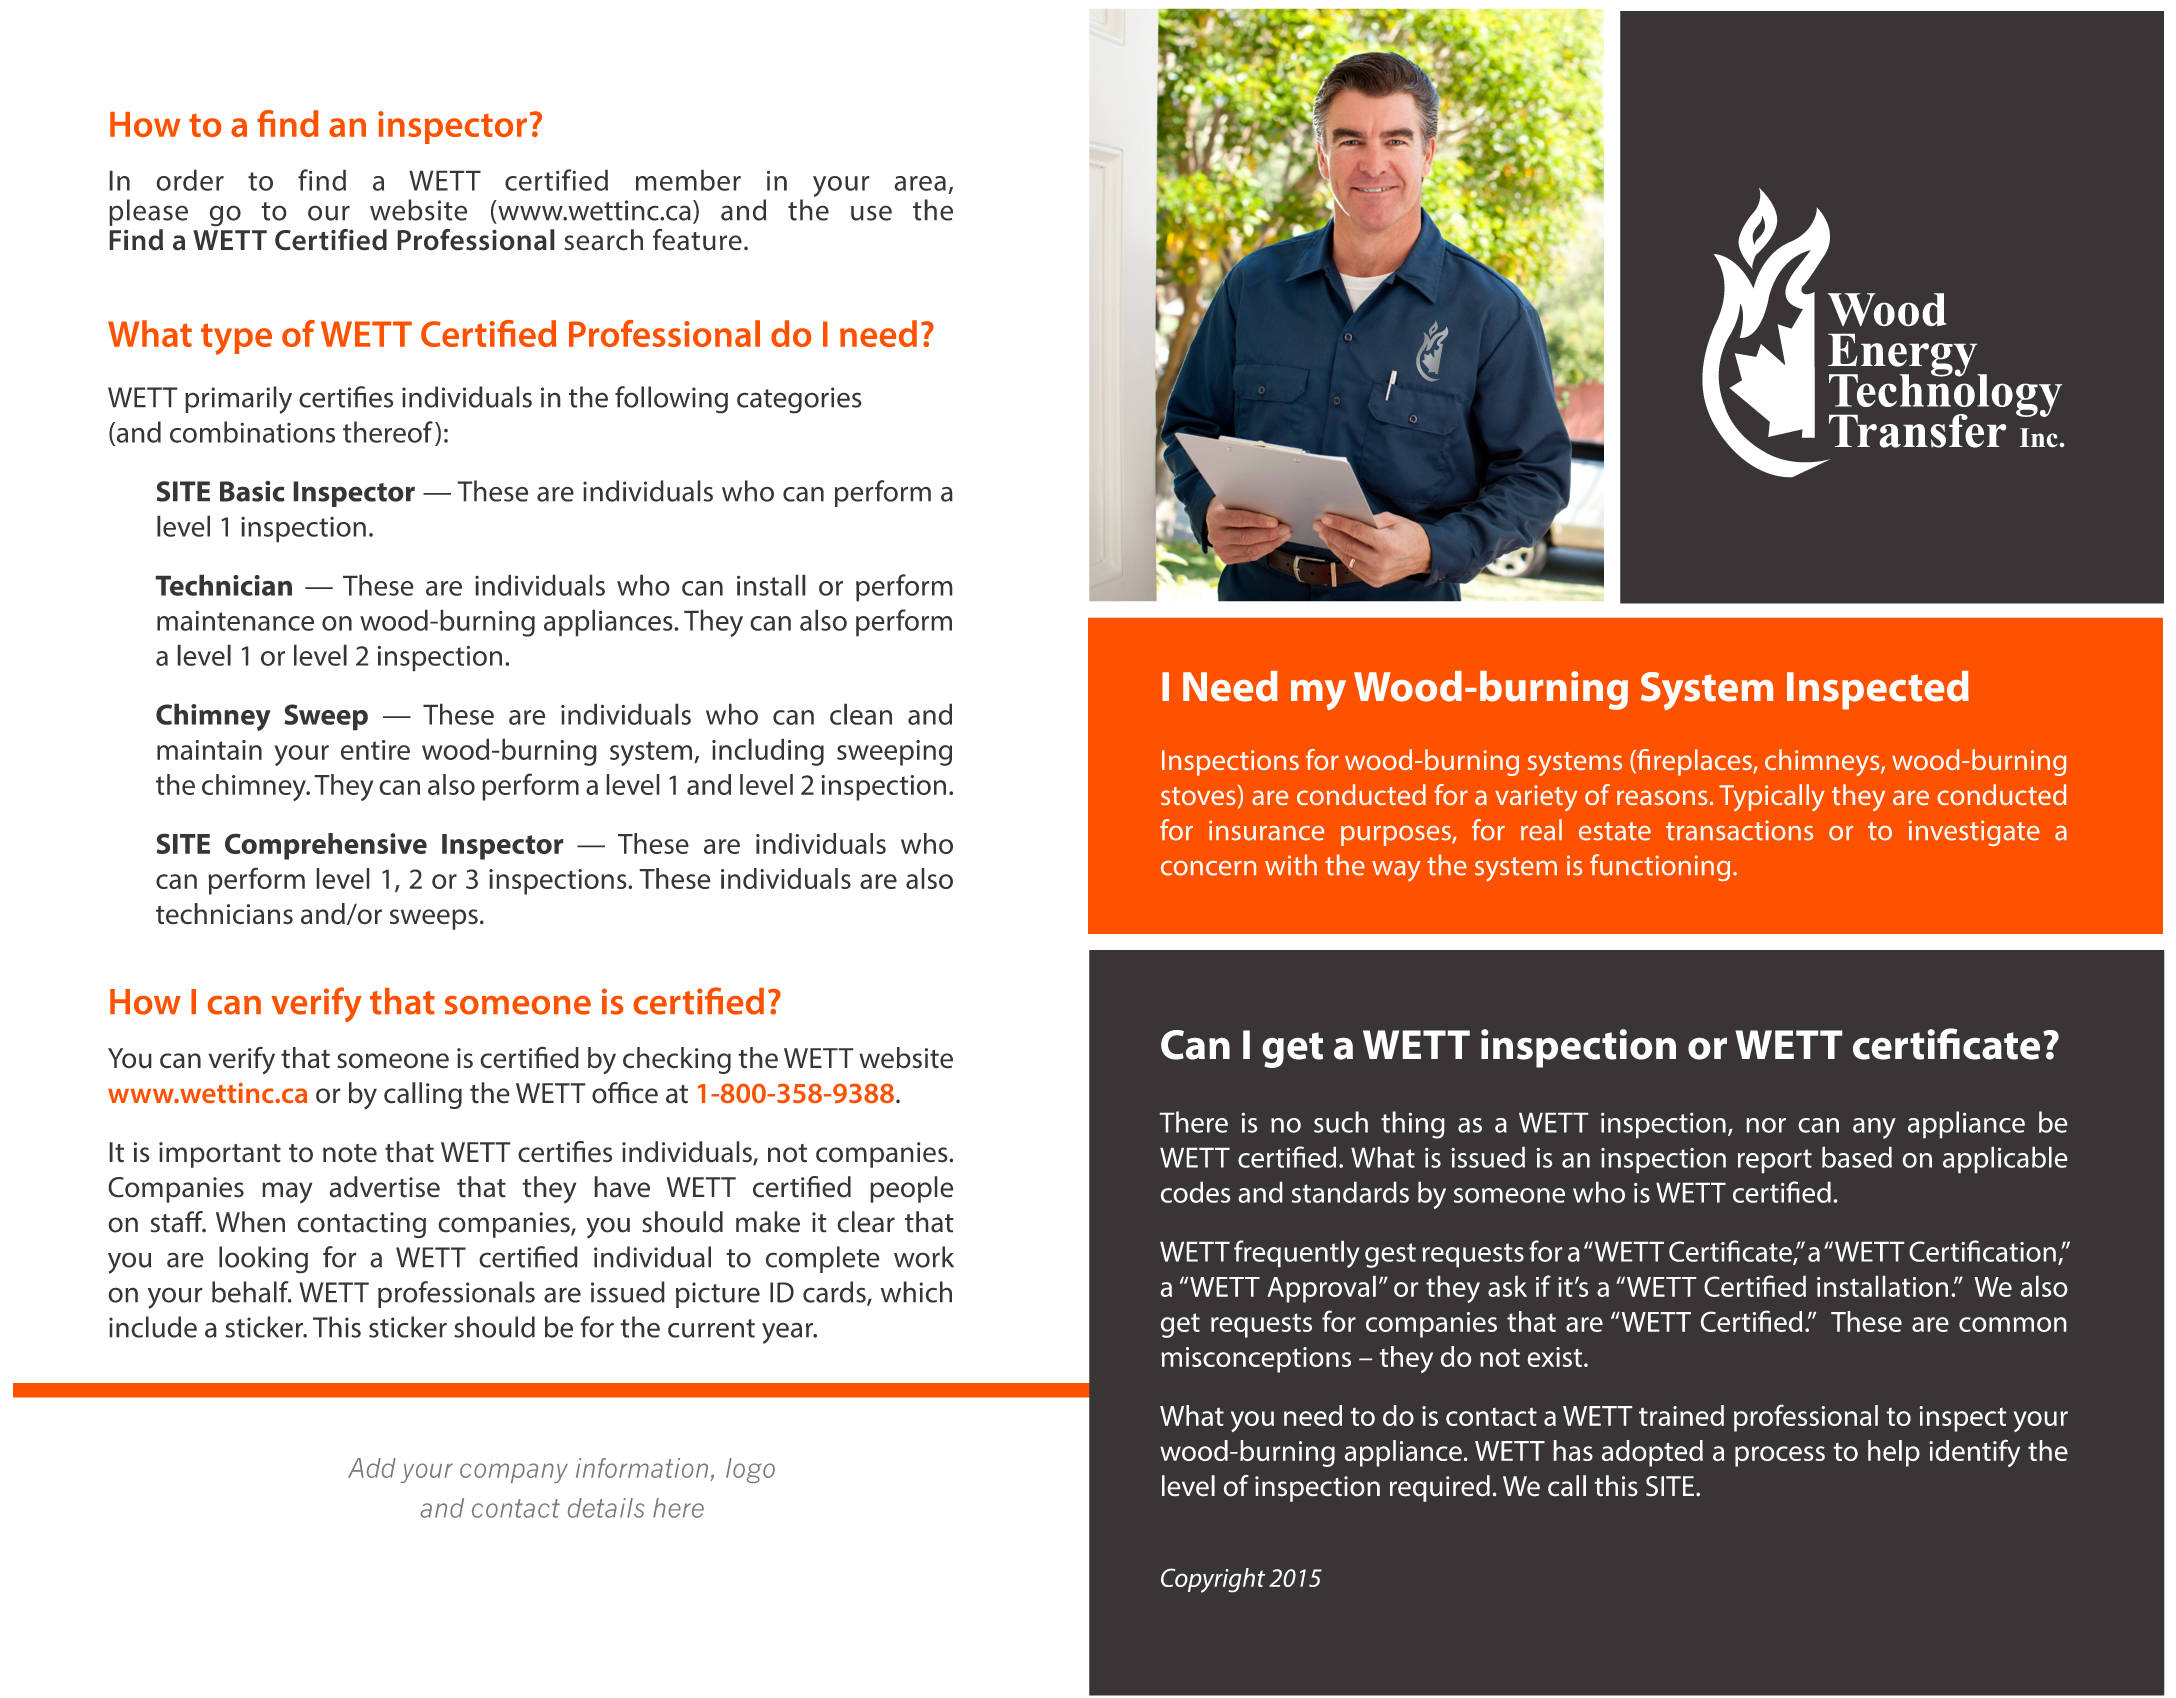  Describe the element at coordinates (1982, 1251) in the screenshot. I see `Certification` at that location.
